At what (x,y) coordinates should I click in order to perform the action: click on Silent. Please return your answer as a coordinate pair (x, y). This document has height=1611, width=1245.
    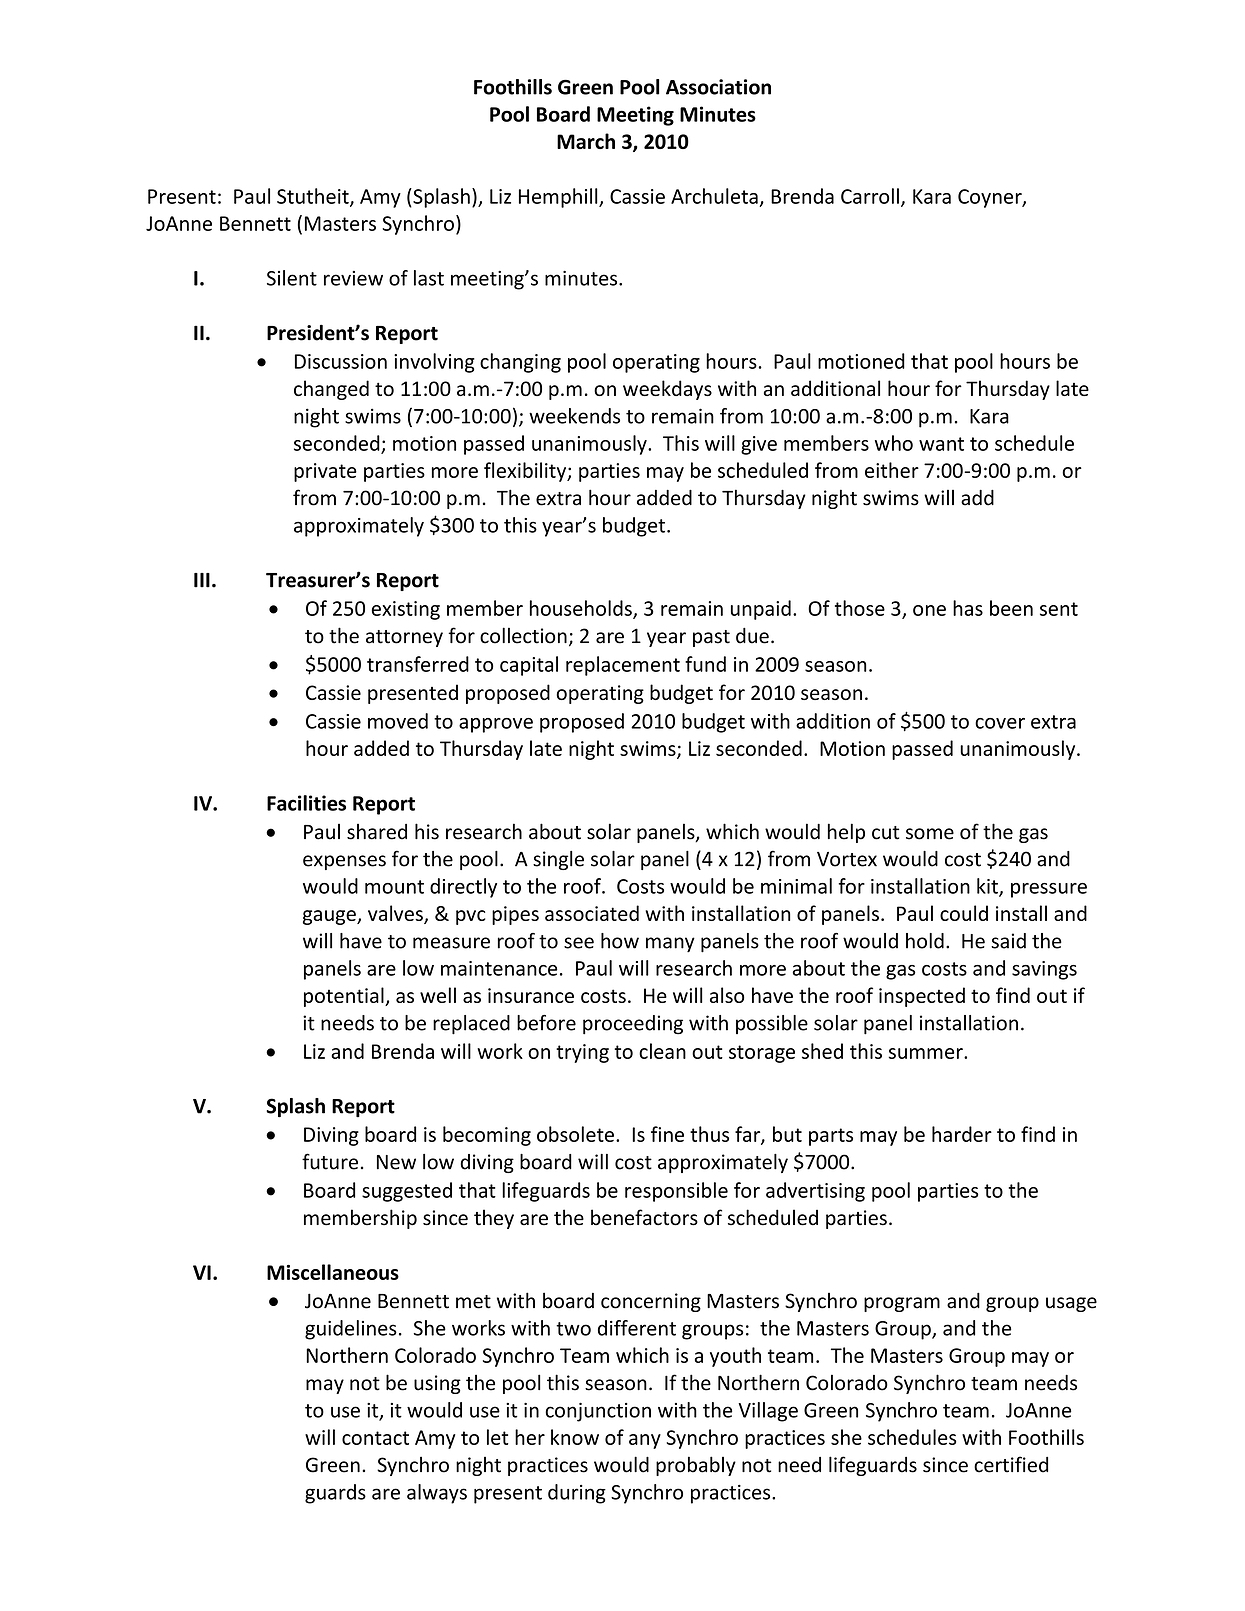
    Looking at the image, I should click on (292, 278).
